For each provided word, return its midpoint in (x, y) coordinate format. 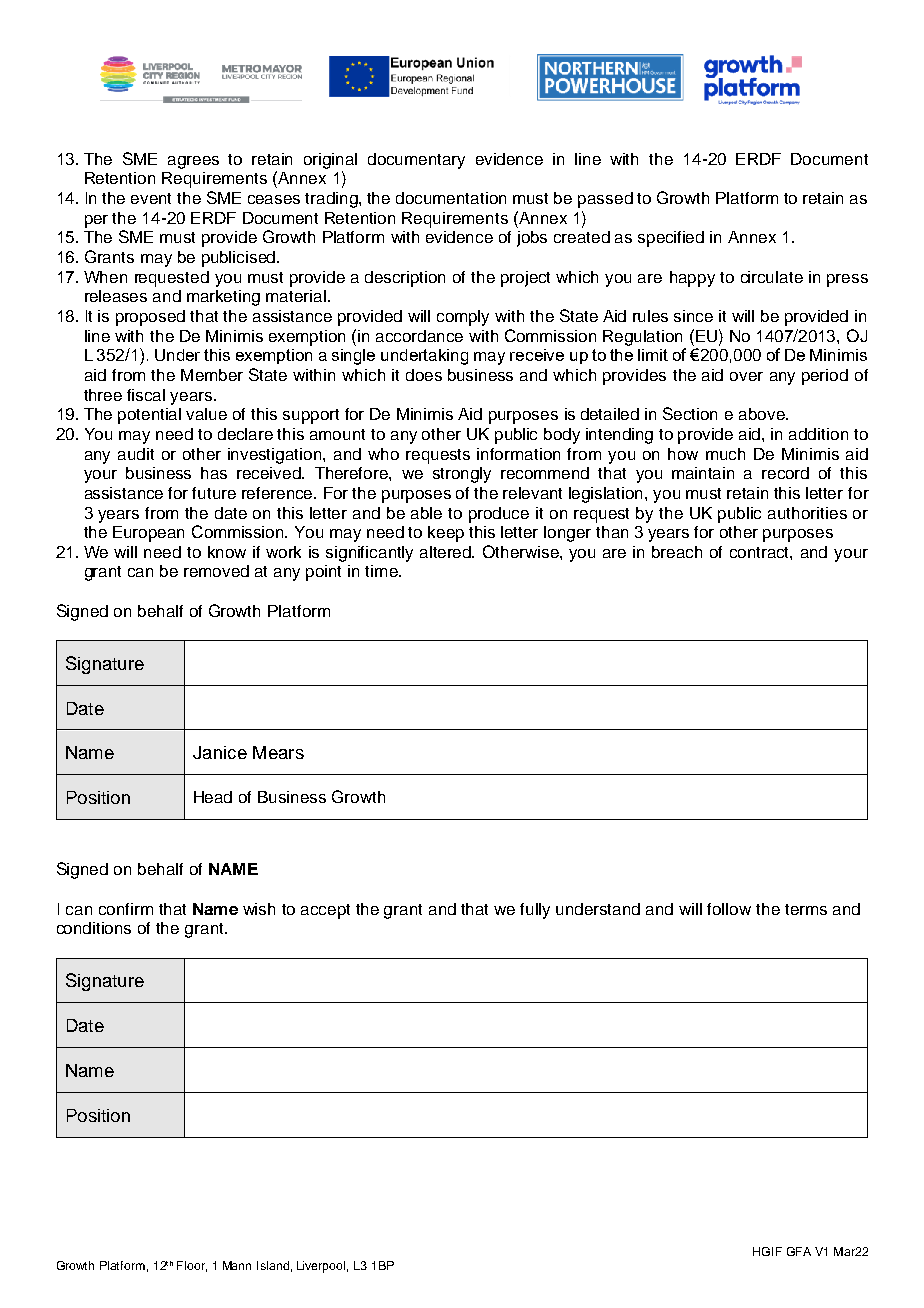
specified (671, 239)
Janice (220, 752)
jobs (532, 239)
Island (273, 1265)
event (151, 198)
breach (677, 552)
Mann (237, 1265)
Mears (278, 752)
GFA (799, 1251)
